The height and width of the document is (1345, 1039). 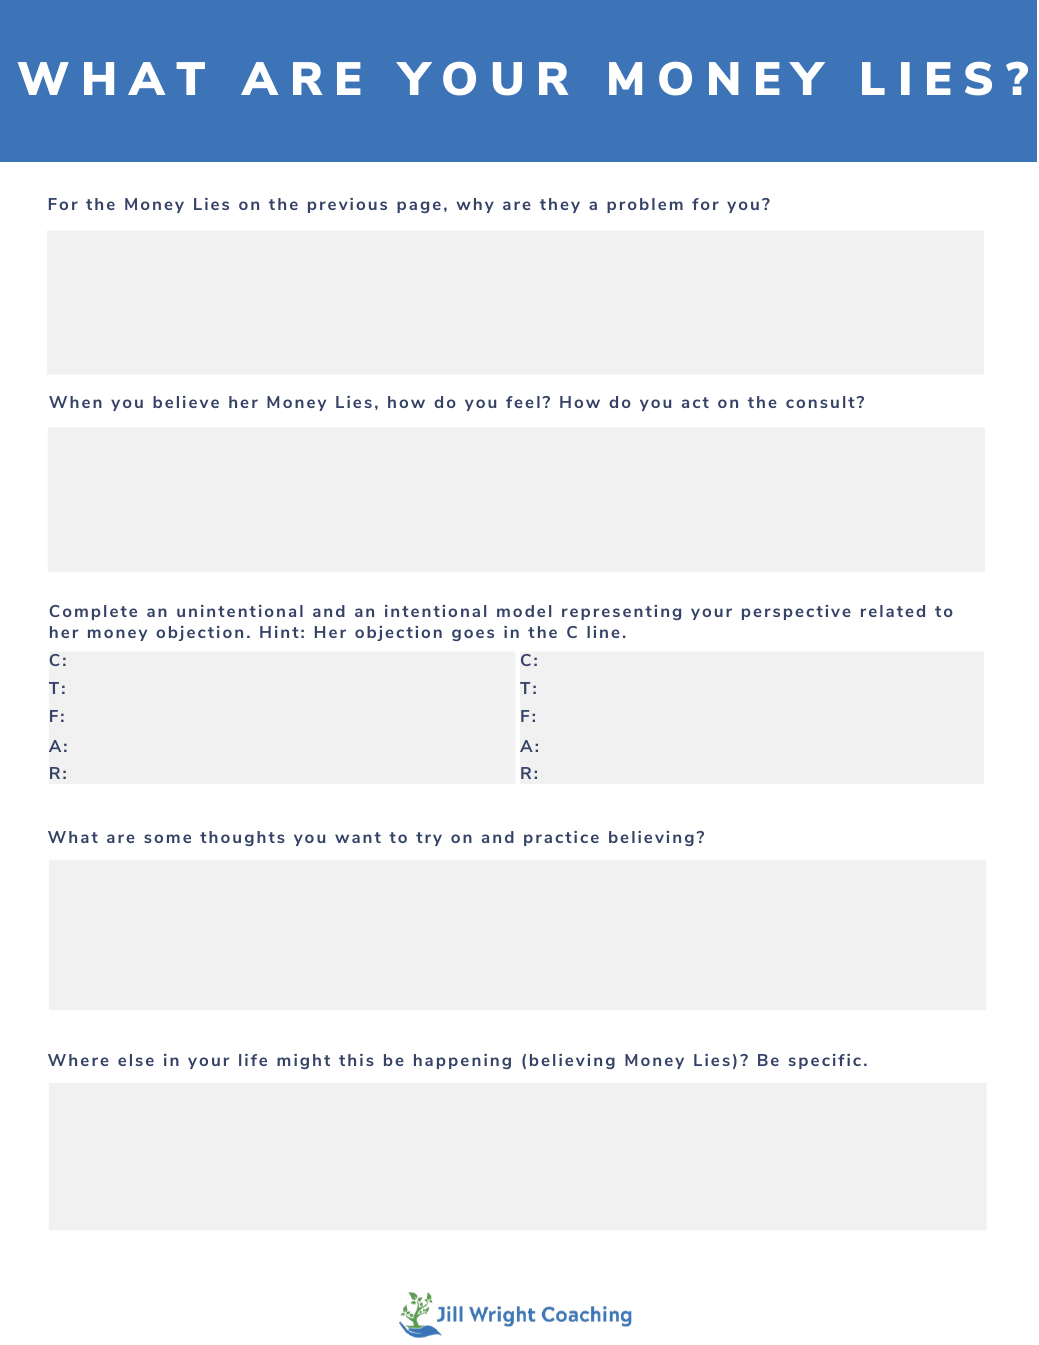 What do you see at coordinates (347, 205) in the document?
I see `previous` at bounding box center [347, 205].
